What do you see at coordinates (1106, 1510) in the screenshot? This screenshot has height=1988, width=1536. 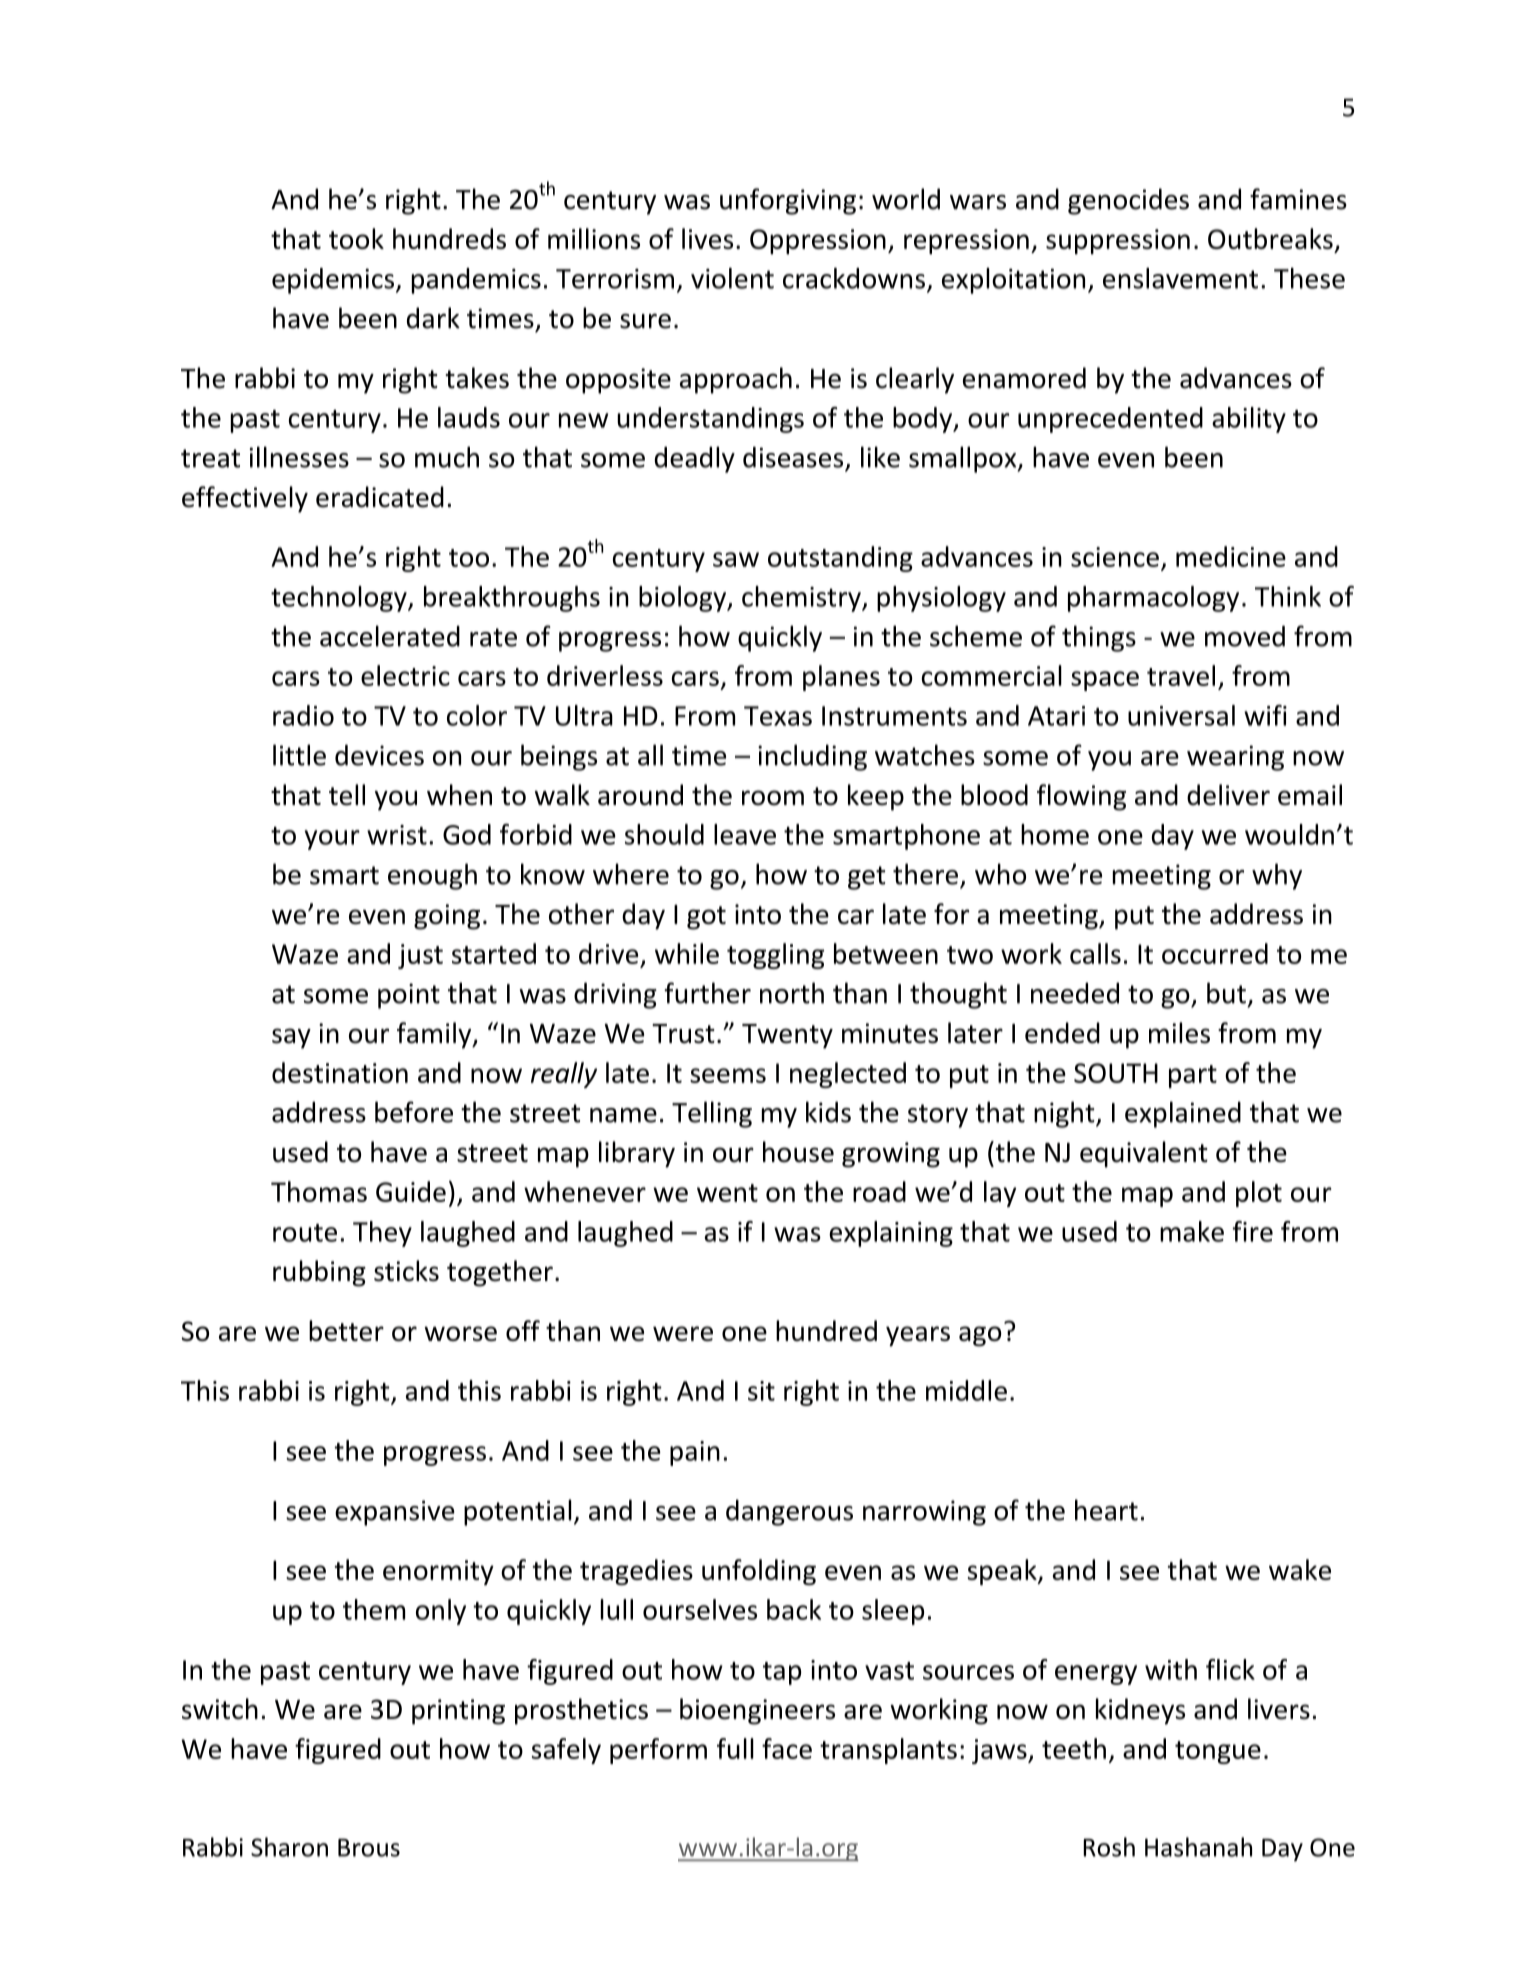 I see `heart` at bounding box center [1106, 1510].
